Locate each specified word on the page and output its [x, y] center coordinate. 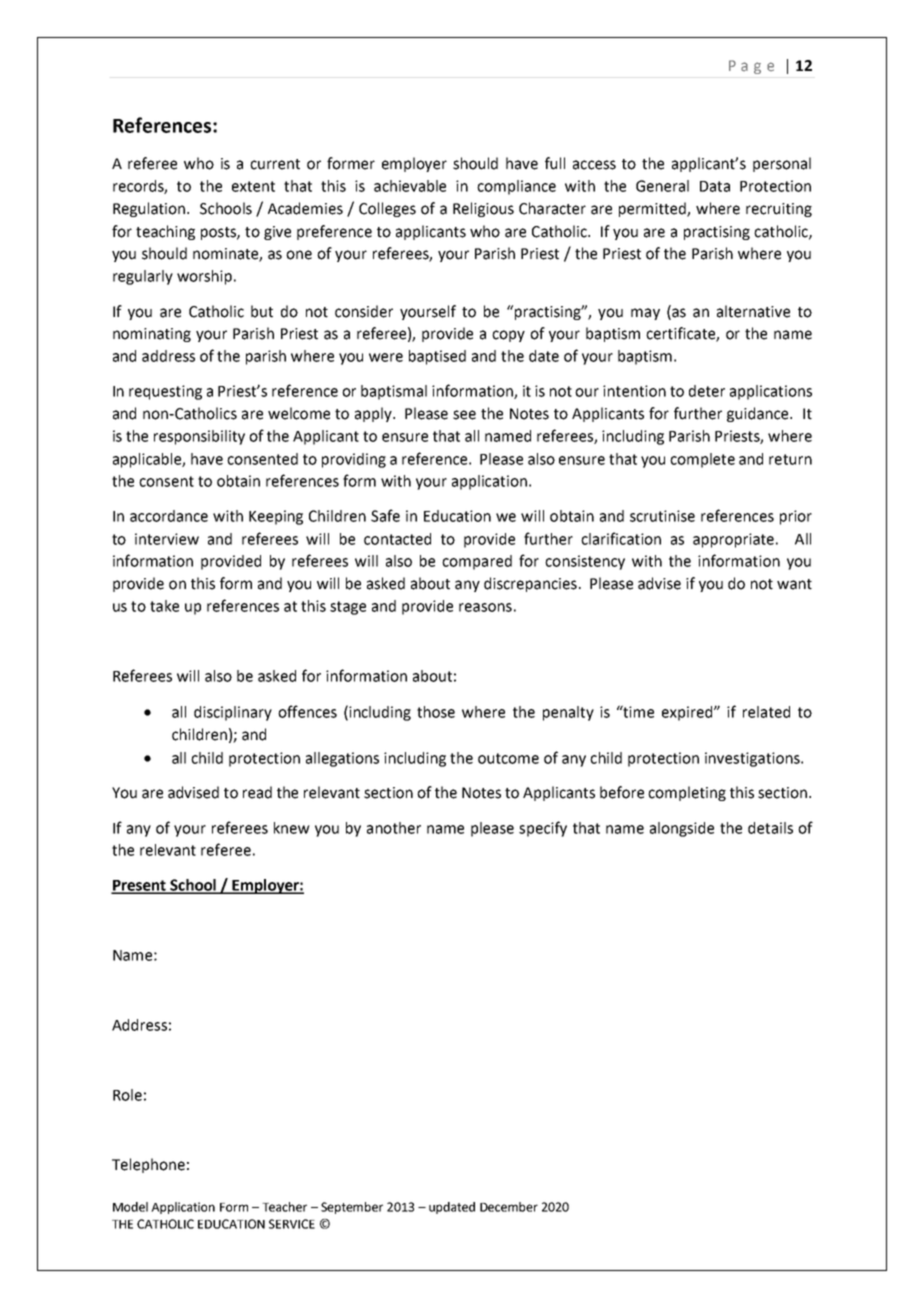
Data [715, 186]
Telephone [148, 1165]
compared [477, 562]
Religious [483, 209]
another [394, 828]
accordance [169, 516]
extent [253, 186]
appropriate [733, 540]
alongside [682, 829]
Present [139, 886]
